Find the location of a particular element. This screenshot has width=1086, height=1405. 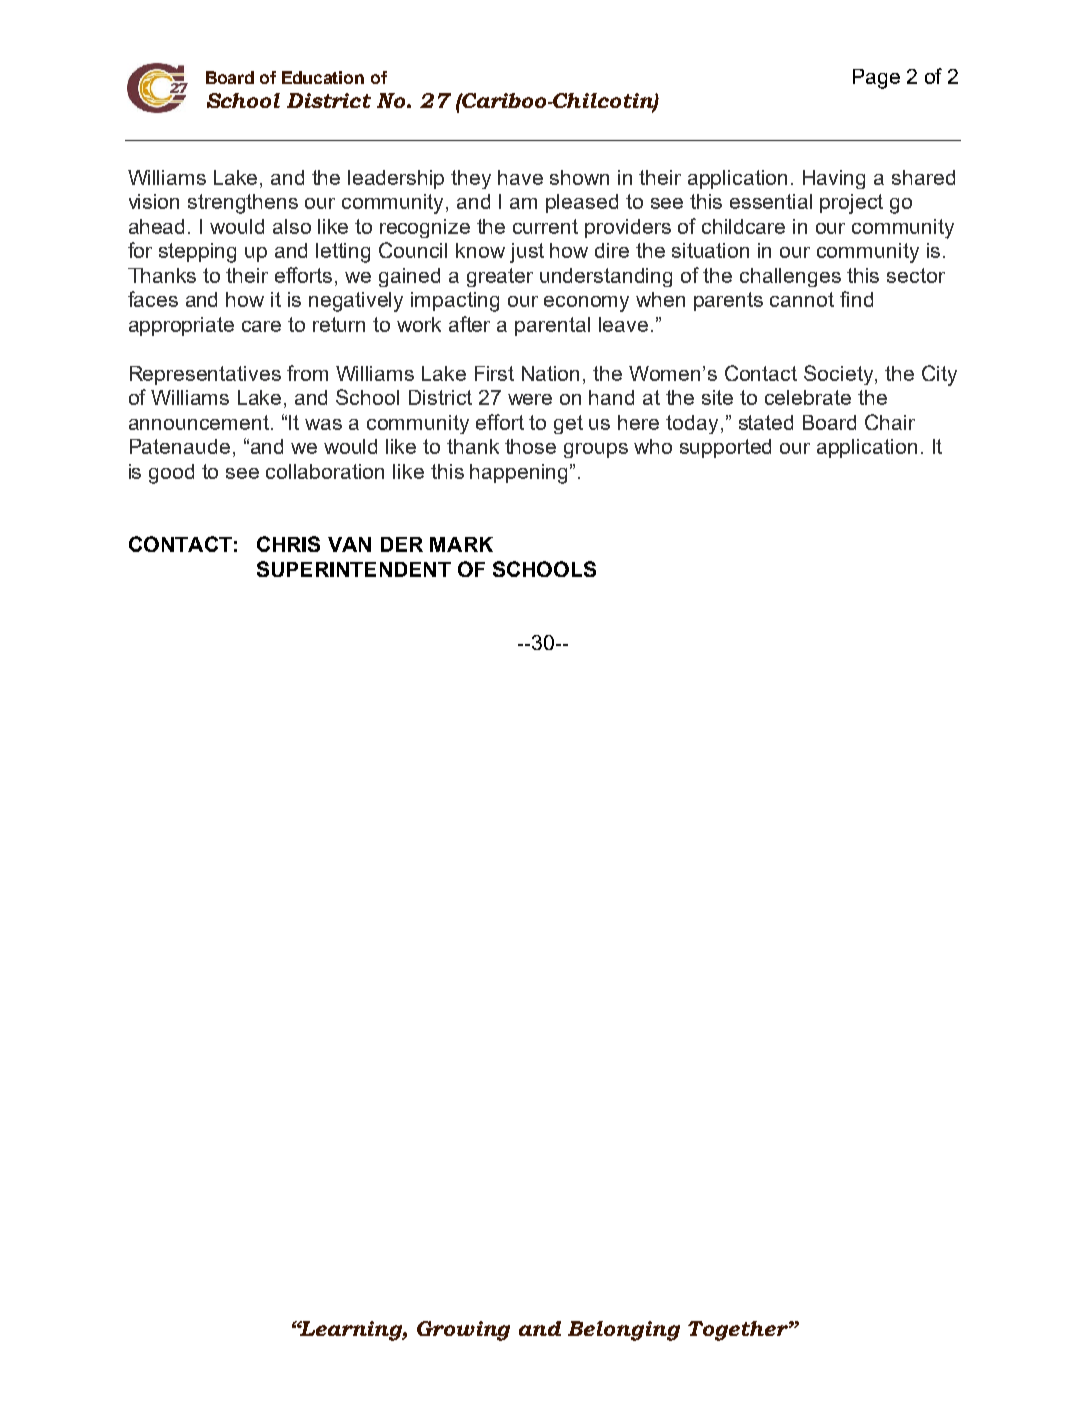

have is located at coordinates (520, 177).
